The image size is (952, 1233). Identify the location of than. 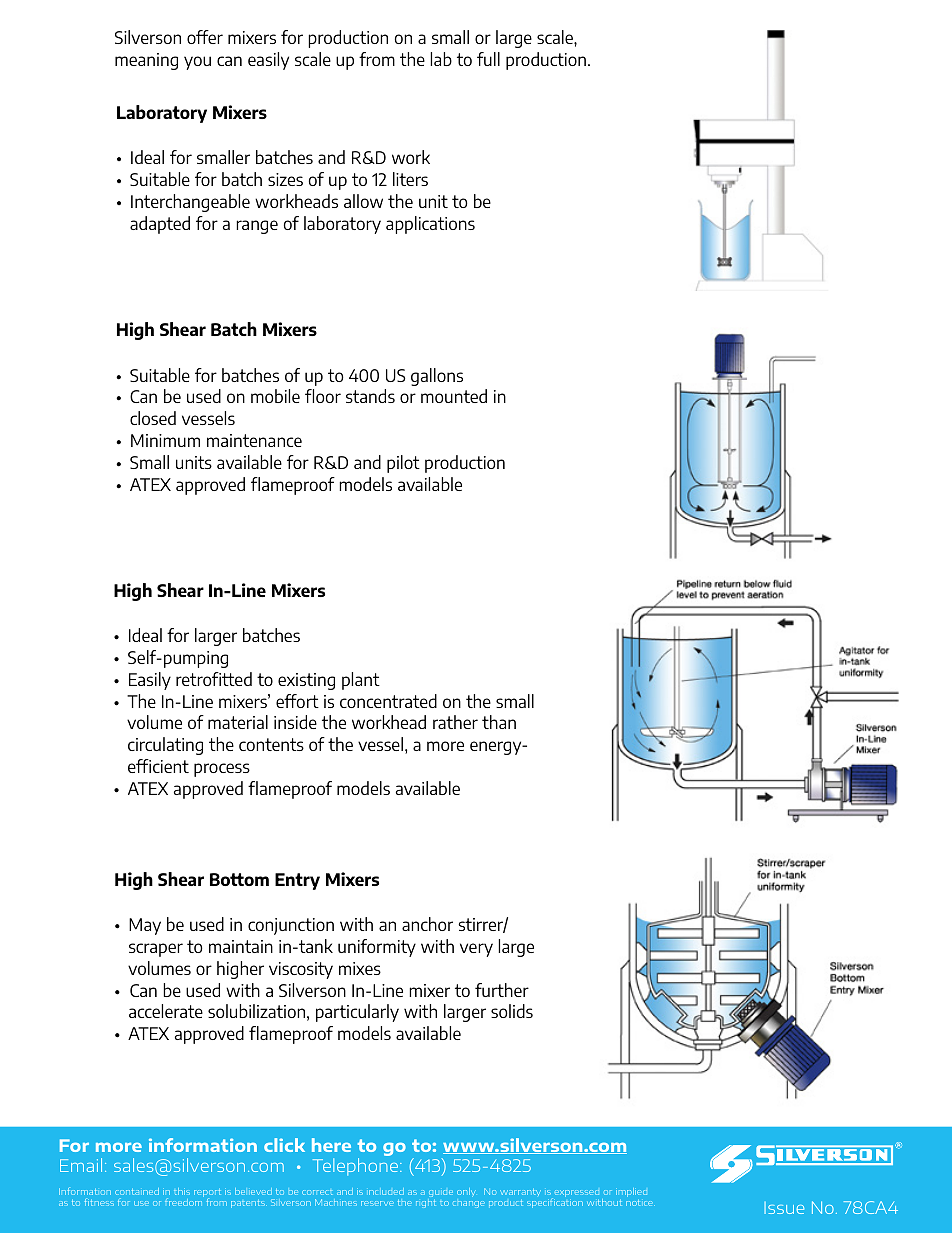
(499, 722).
